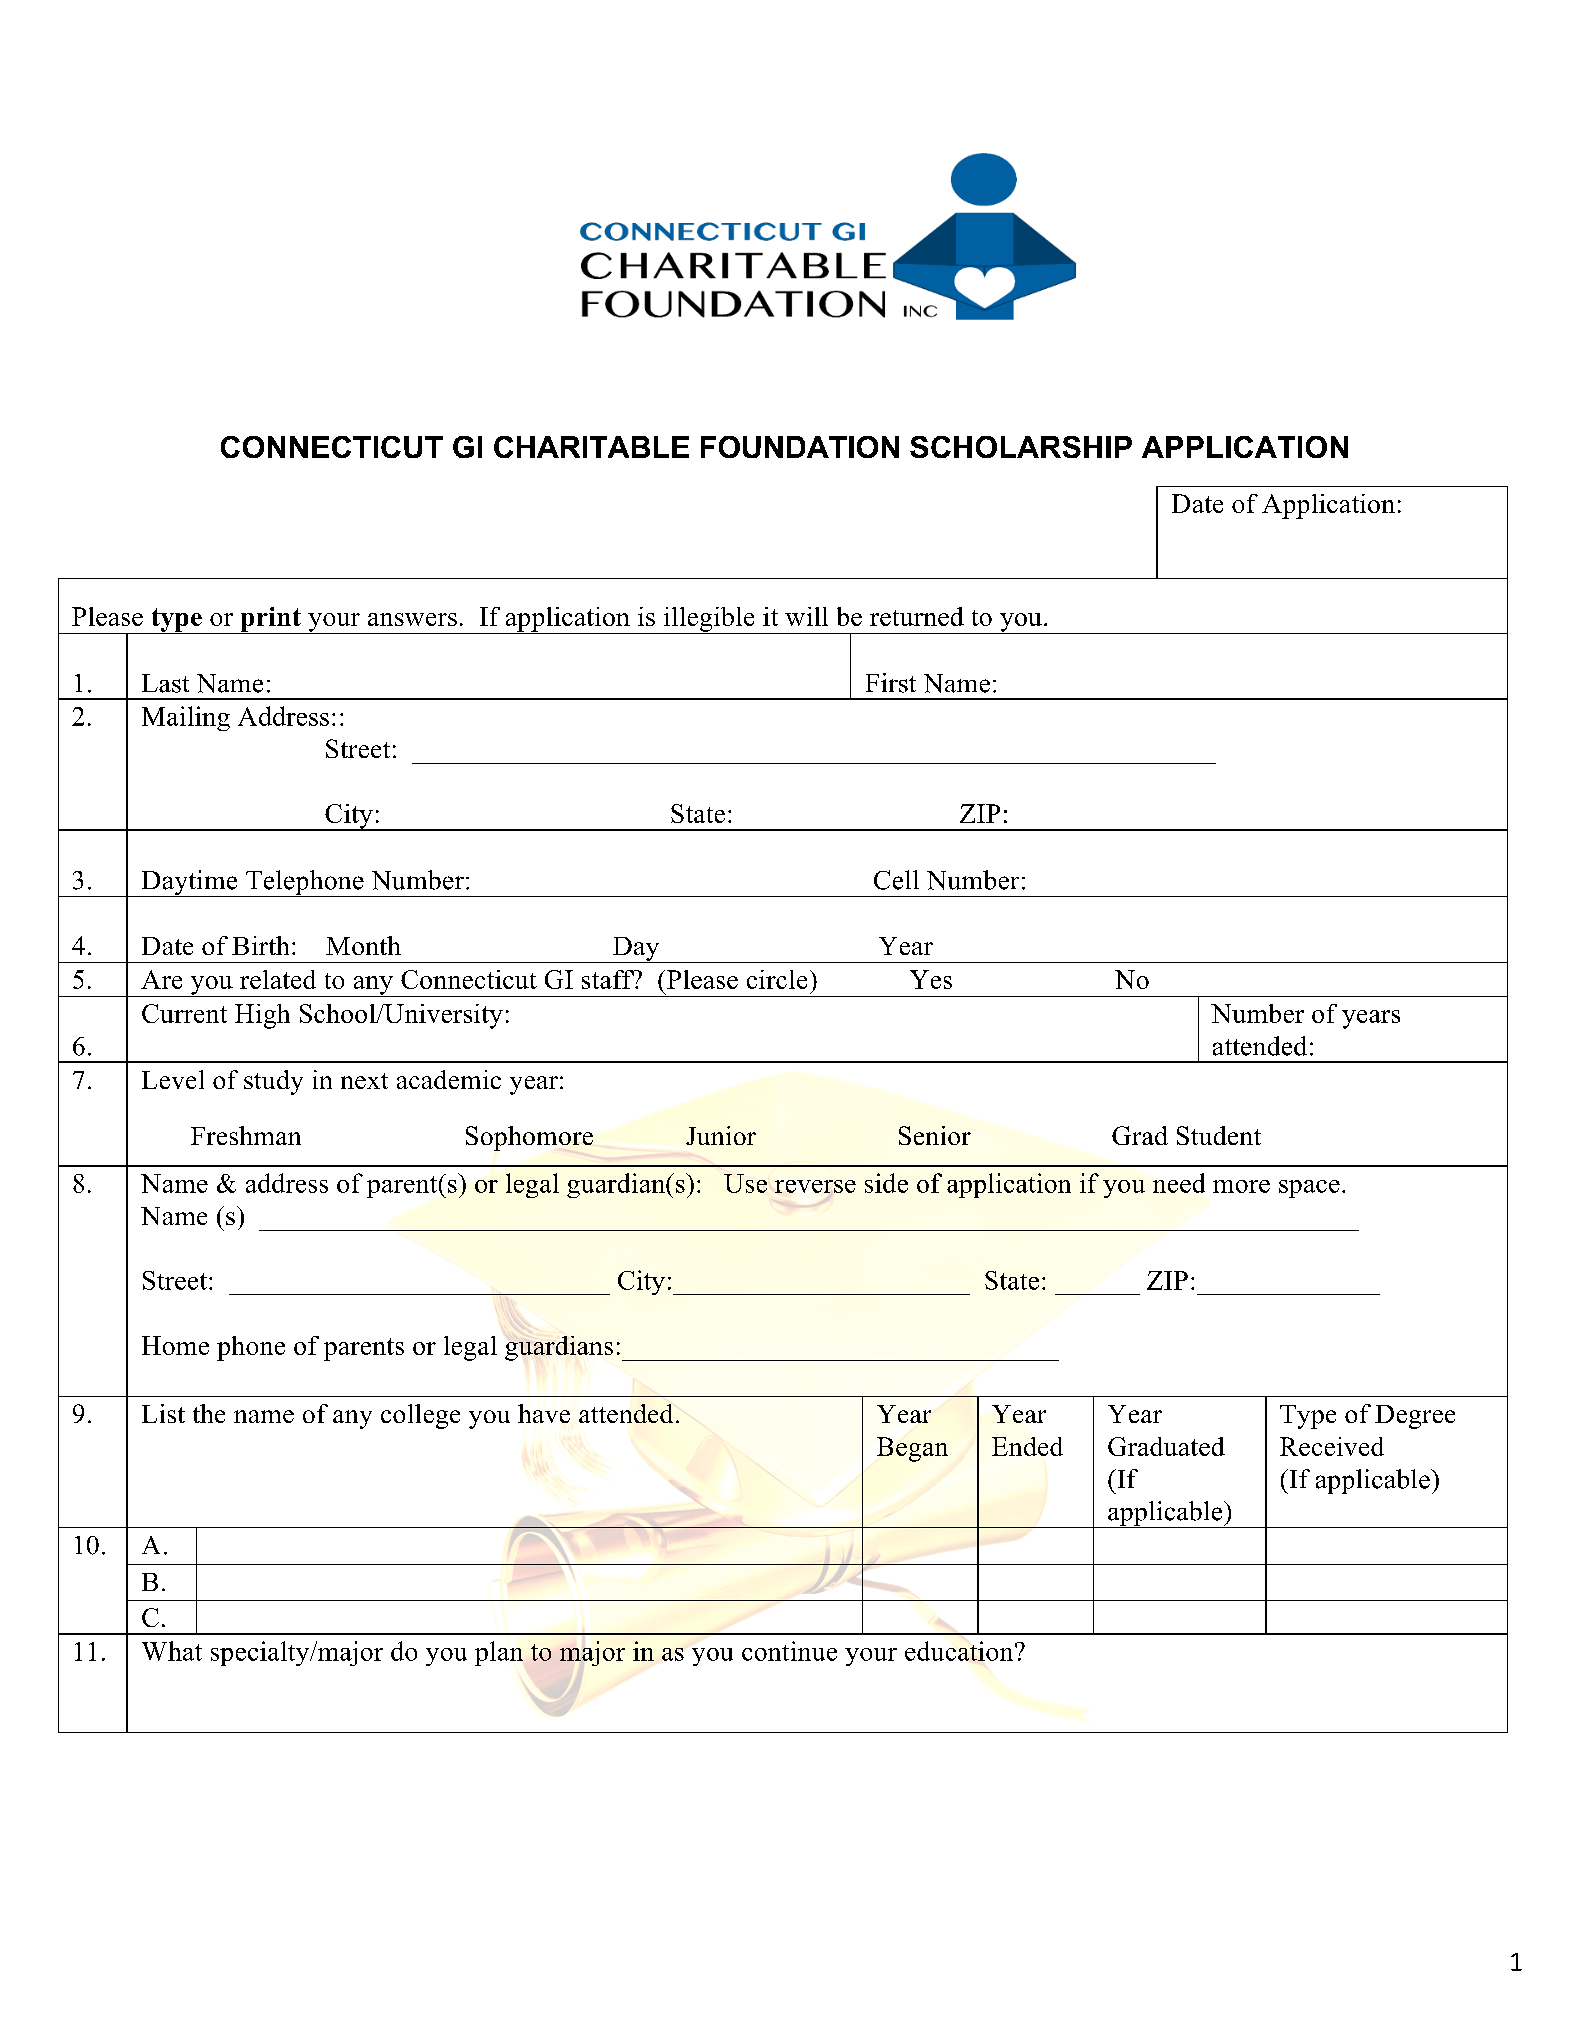  Describe the element at coordinates (896, 880) in the screenshot. I see `Cell` at that location.
